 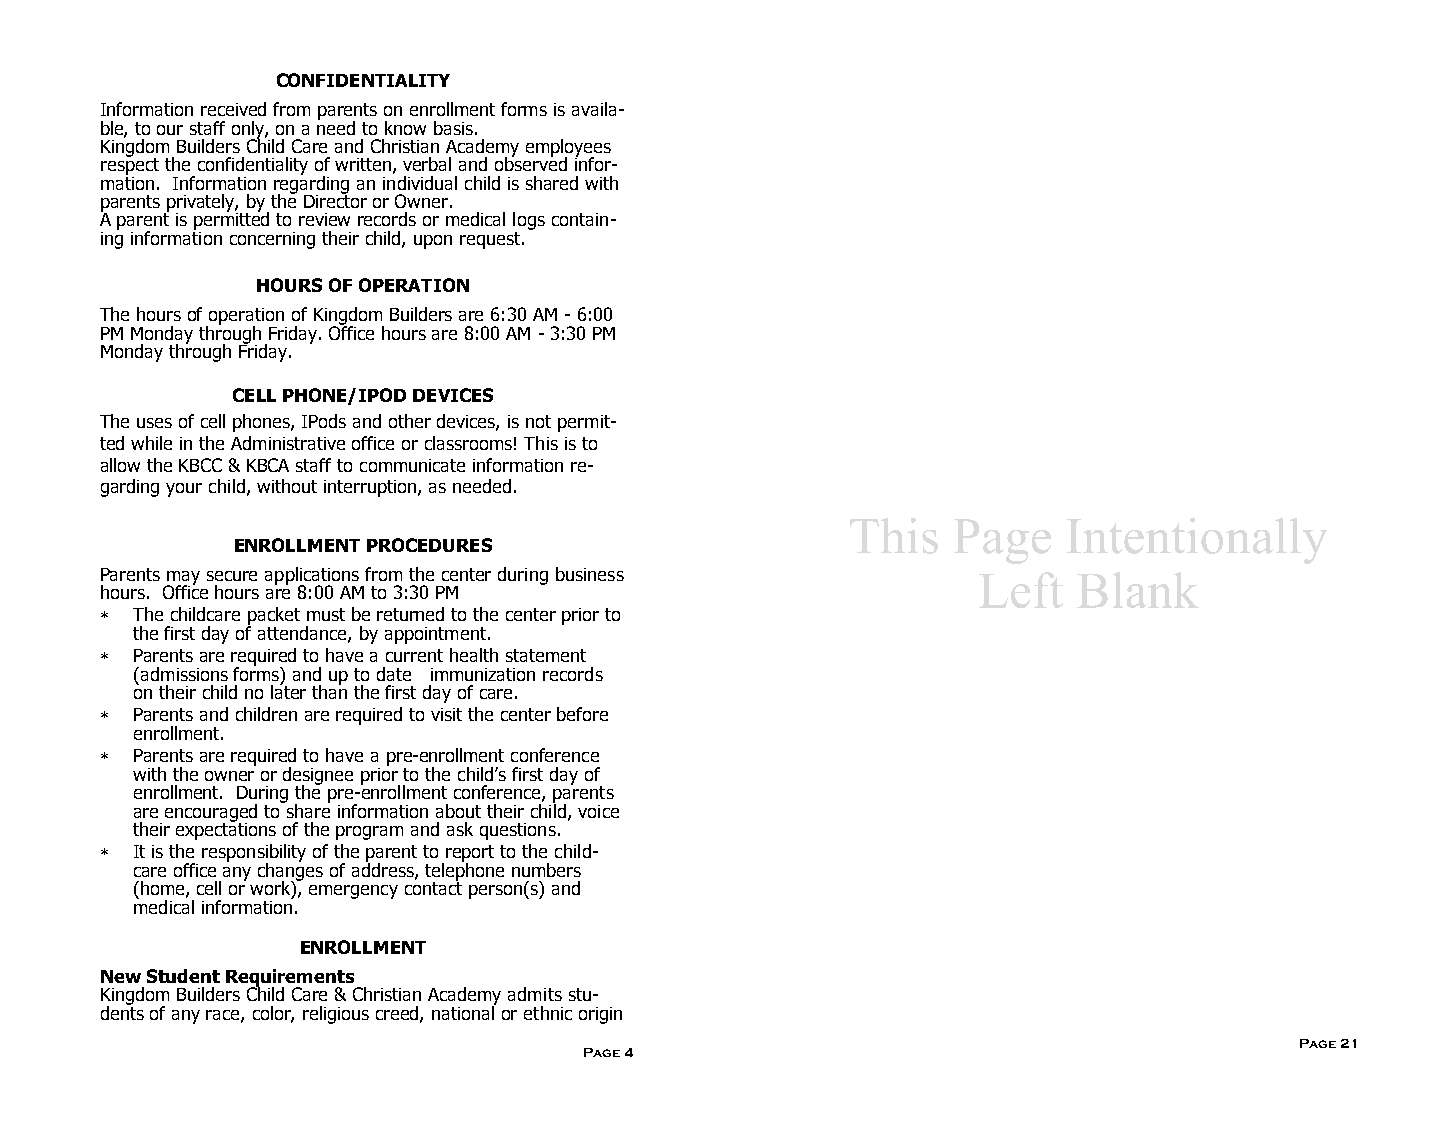 What do you see at coordinates (410, 421) in the screenshot?
I see `other` at bounding box center [410, 421].
